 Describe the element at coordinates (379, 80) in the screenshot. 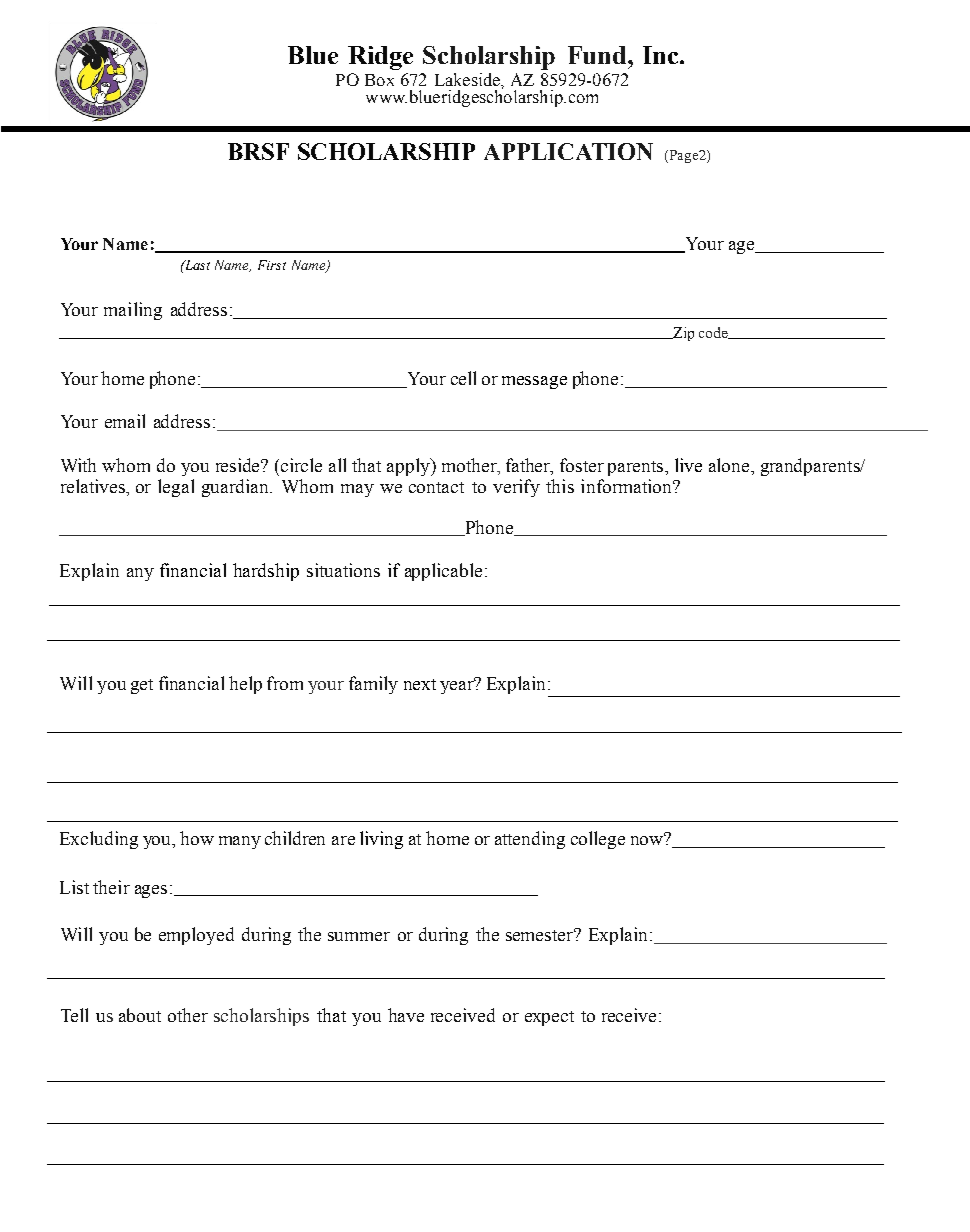

I see `Box` at that location.
